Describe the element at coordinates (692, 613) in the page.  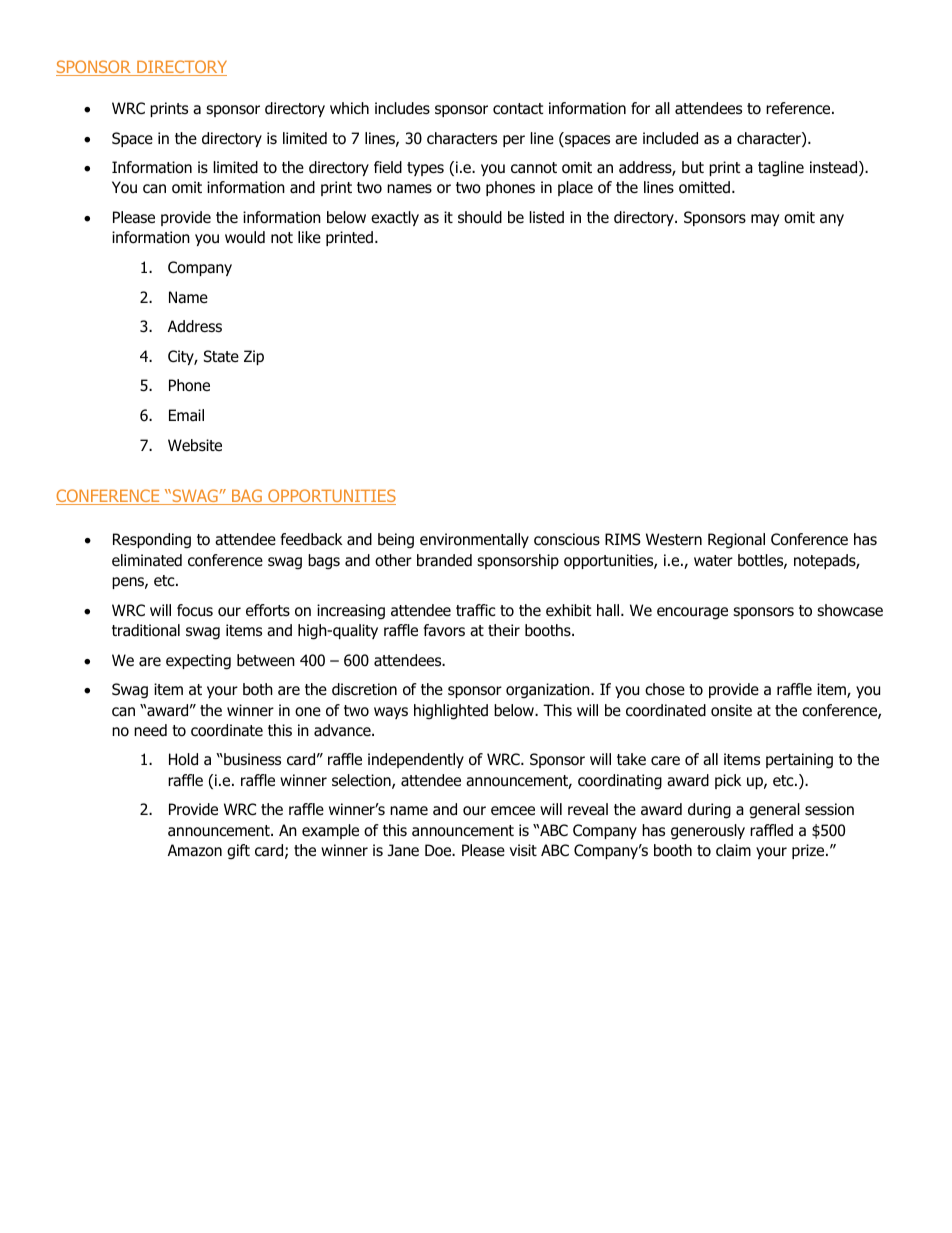
I see `encourage` at that location.
